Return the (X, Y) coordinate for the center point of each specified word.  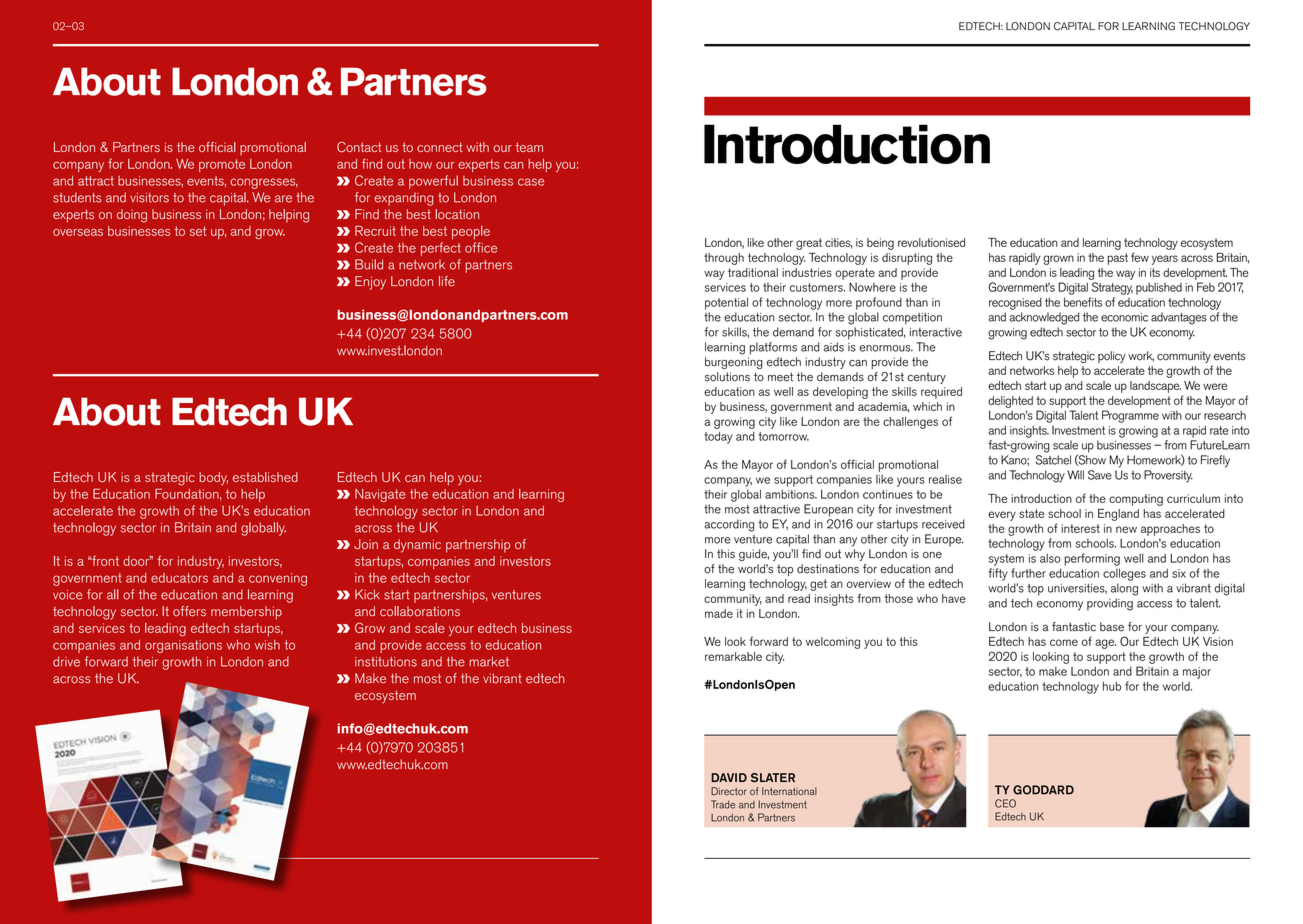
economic (1124, 317)
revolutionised (931, 242)
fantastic (1074, 627)
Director (729, 791)
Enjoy (370, 283)
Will (1075, 474)
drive (66, 661)
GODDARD (1043, 790)
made (719, 613)
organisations (183, 646)
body (213, 479)
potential (726, 304)
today (718, 438)
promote (222, 165)
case (531, 182)
